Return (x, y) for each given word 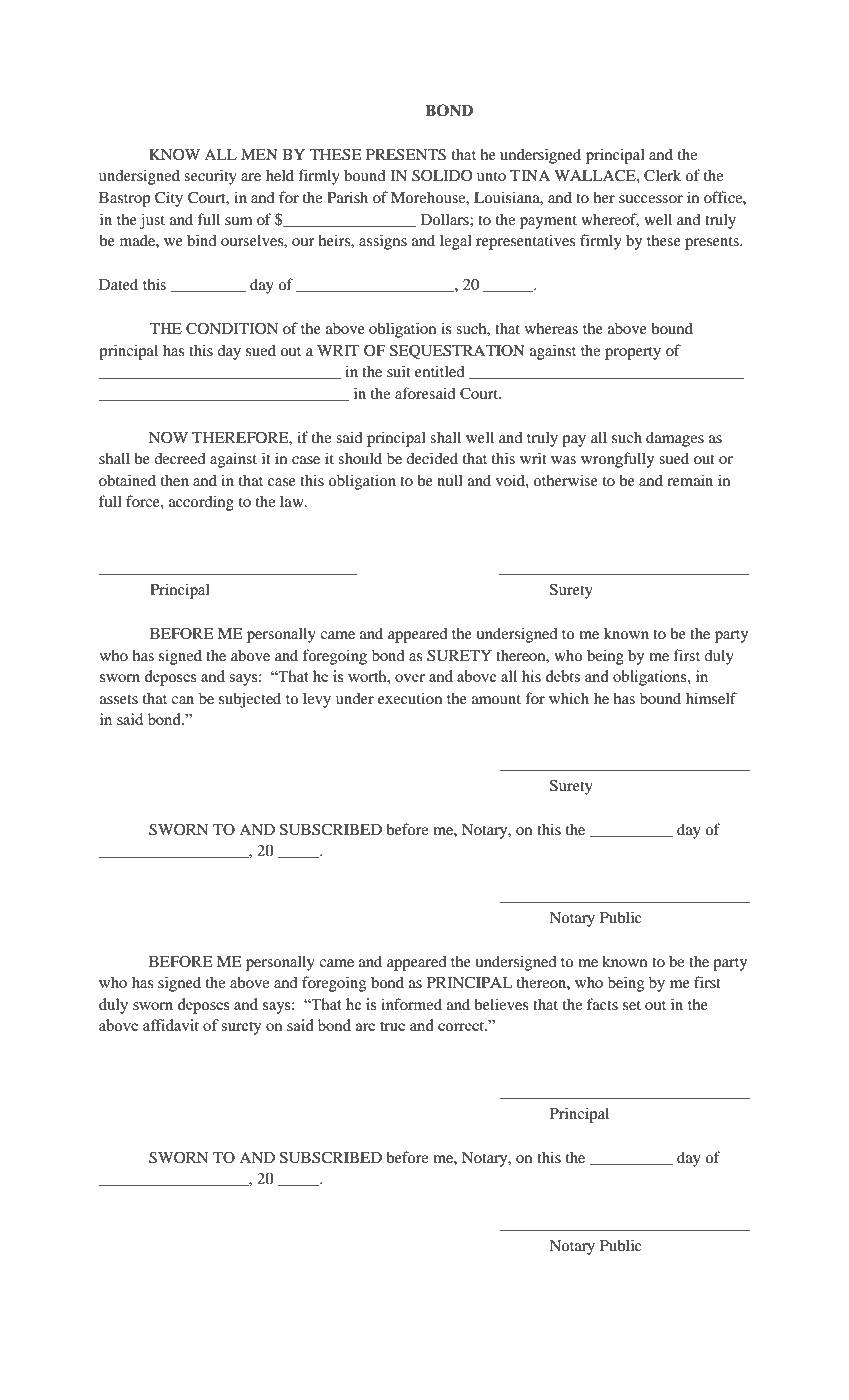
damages (675, 439)
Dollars (446, 219)
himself (711, 698)
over (410, 678)
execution (410, 698)
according (201, 503)
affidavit (171, 1025)
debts (562, 676)
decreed (180, 458)
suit (399, 371)
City (169, 199)
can (182, 700)
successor (651, 199)
